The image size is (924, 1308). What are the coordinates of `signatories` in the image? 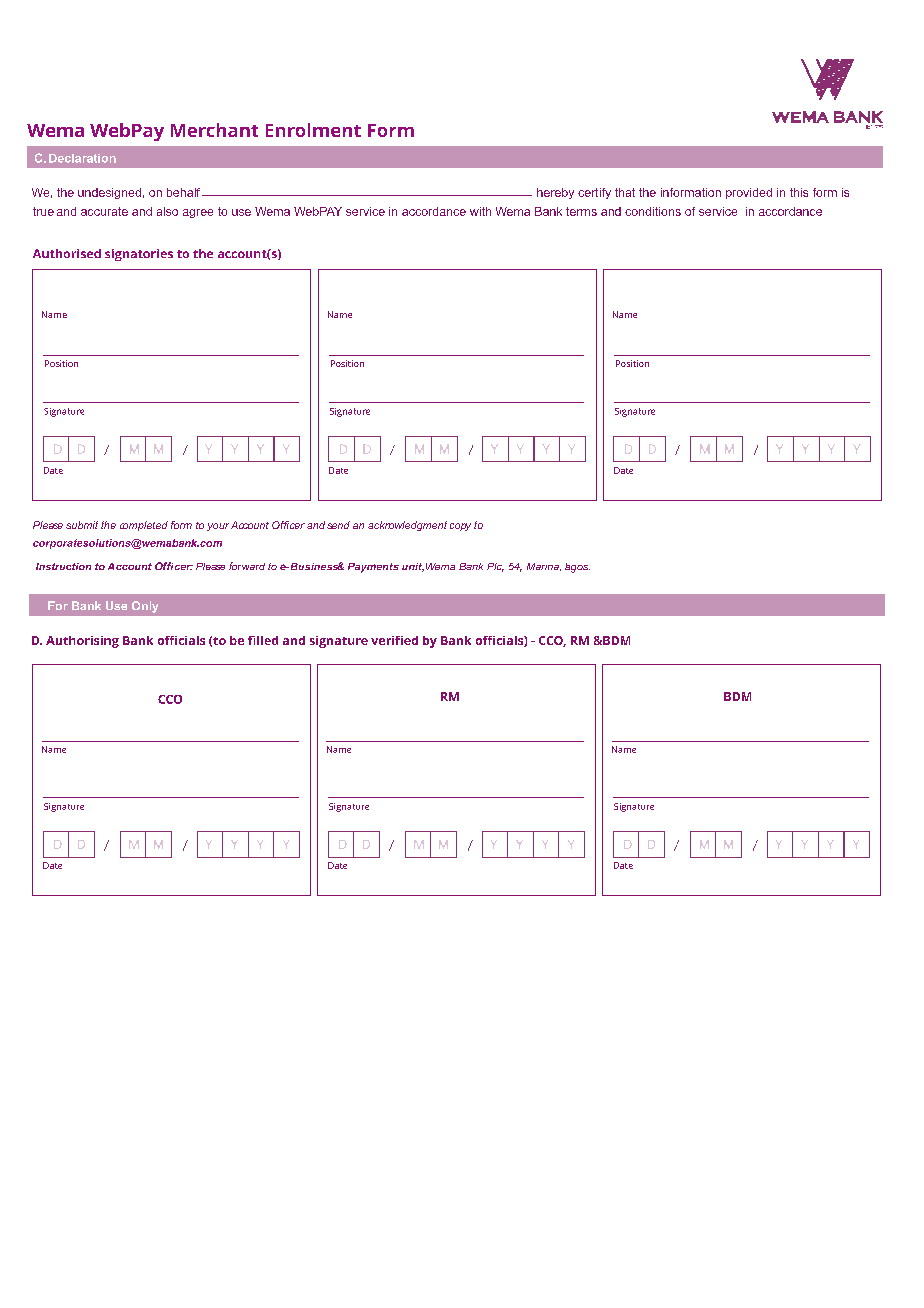 It's located at (139, 255).
